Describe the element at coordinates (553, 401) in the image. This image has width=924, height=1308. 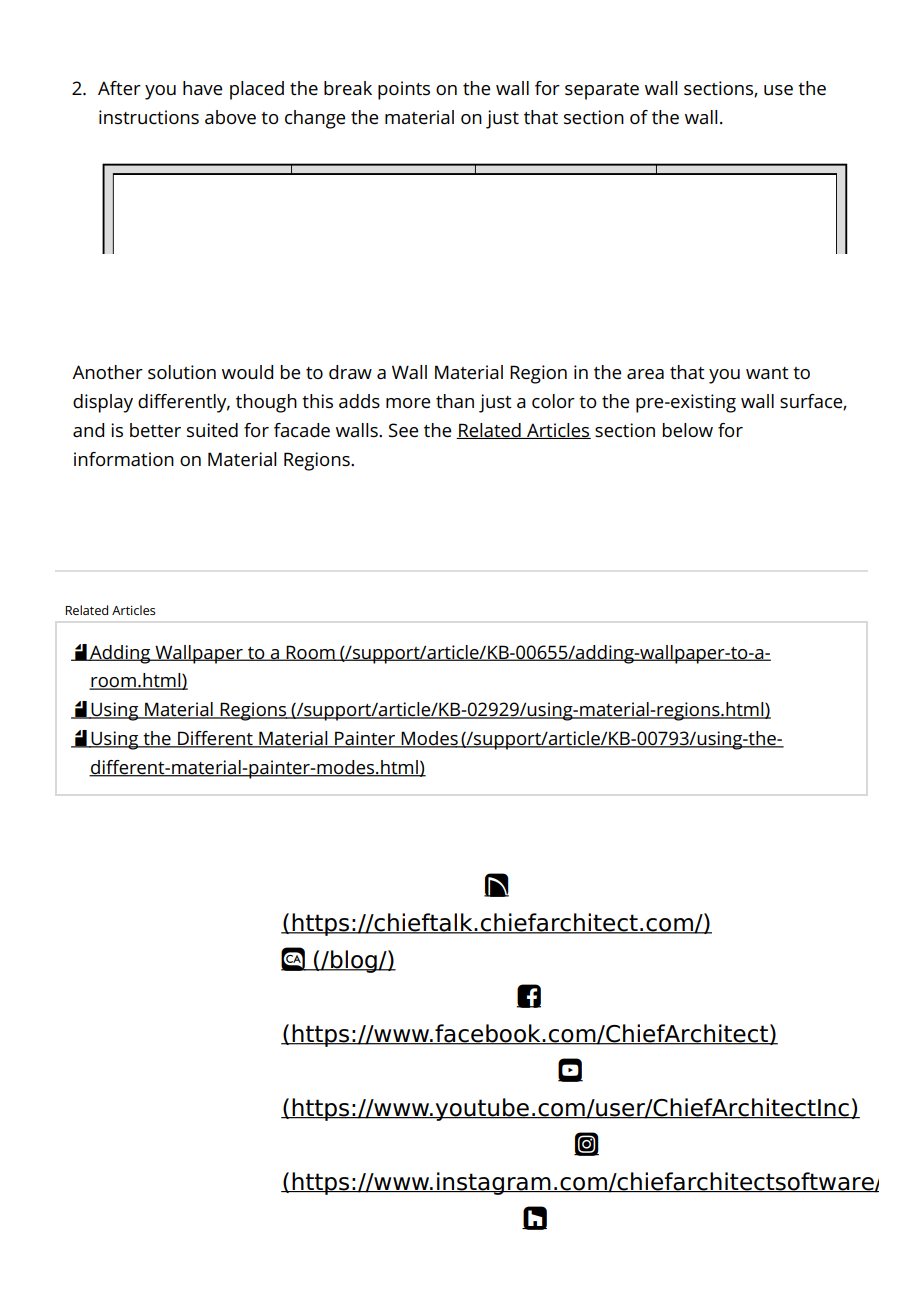
I see `color` at that location.
